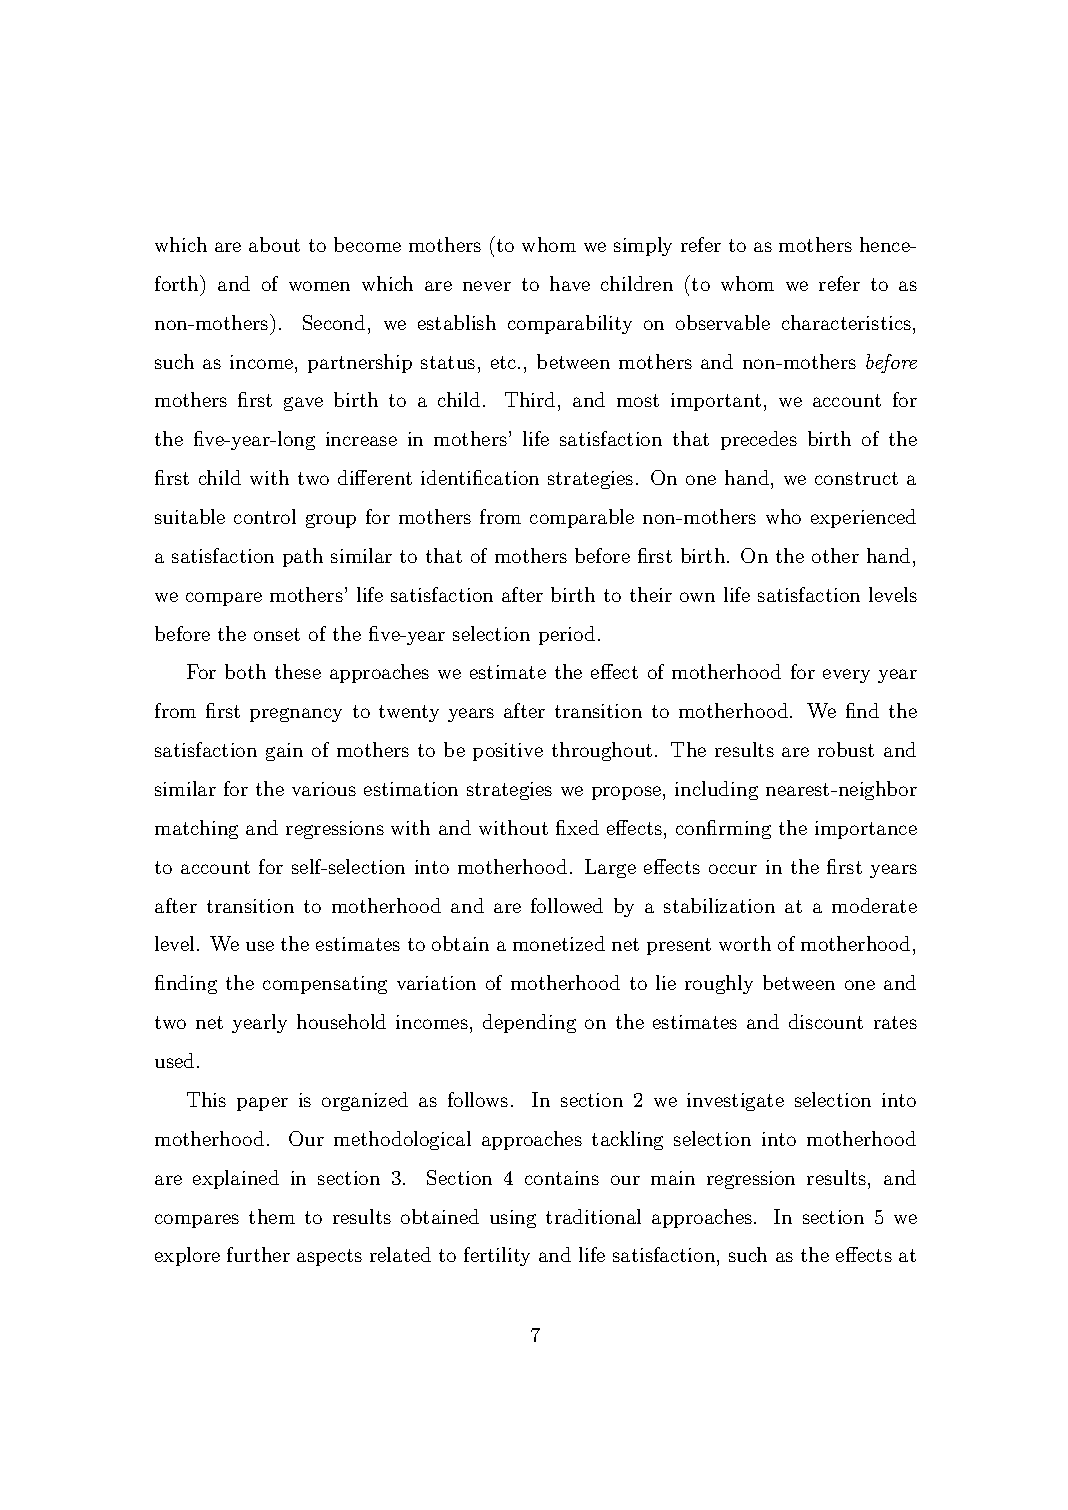  I want to click on them, so click(272, 1216).
